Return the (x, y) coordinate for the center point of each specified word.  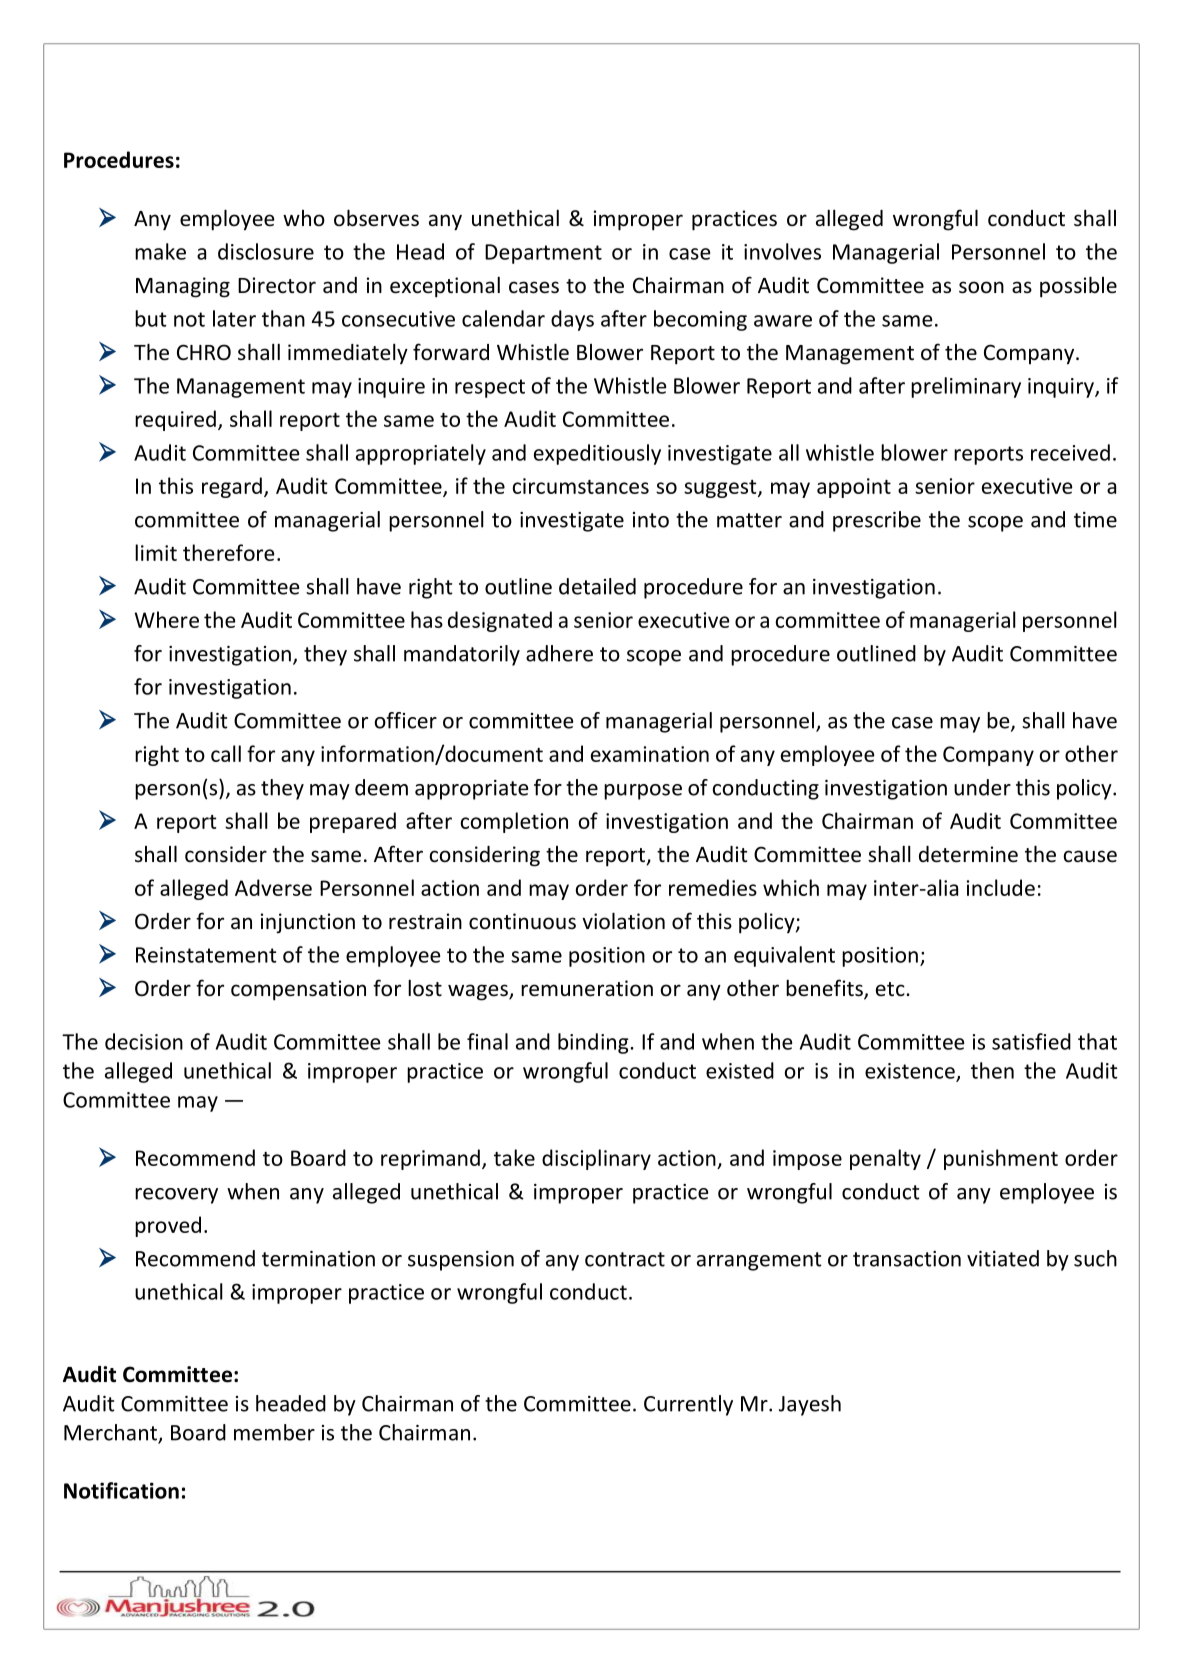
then (992, 1070)
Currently (688, 1405)
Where (167, 619)
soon (981, 287)
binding (594, 1043)
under (982, 787)
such (1095, 1258)
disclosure (266, 251)
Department (543, 254)
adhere (559, 653)
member (274, 1432)
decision (144, 1041)
